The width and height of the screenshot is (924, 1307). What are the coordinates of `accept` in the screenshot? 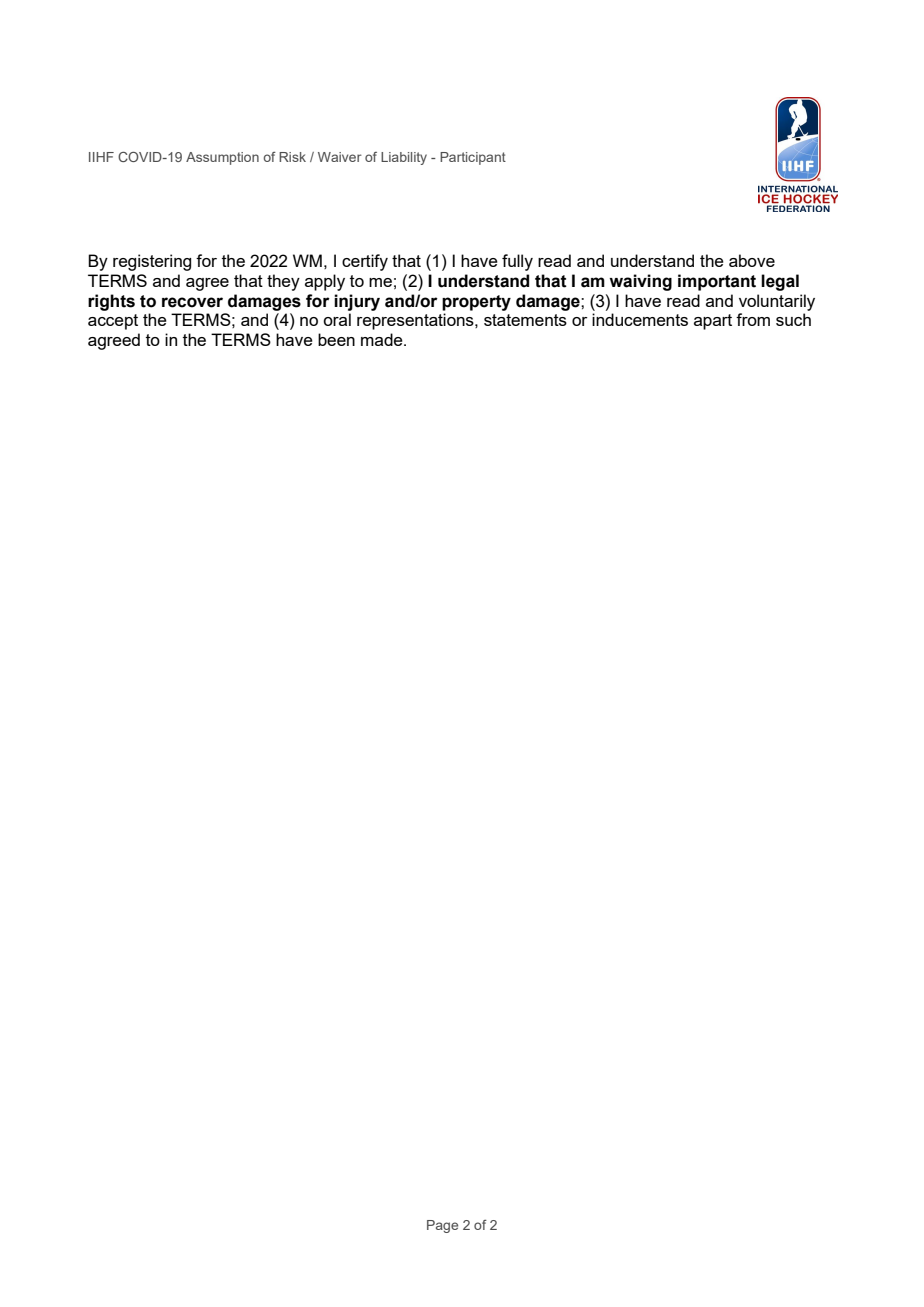 It's located at (113, 322).
